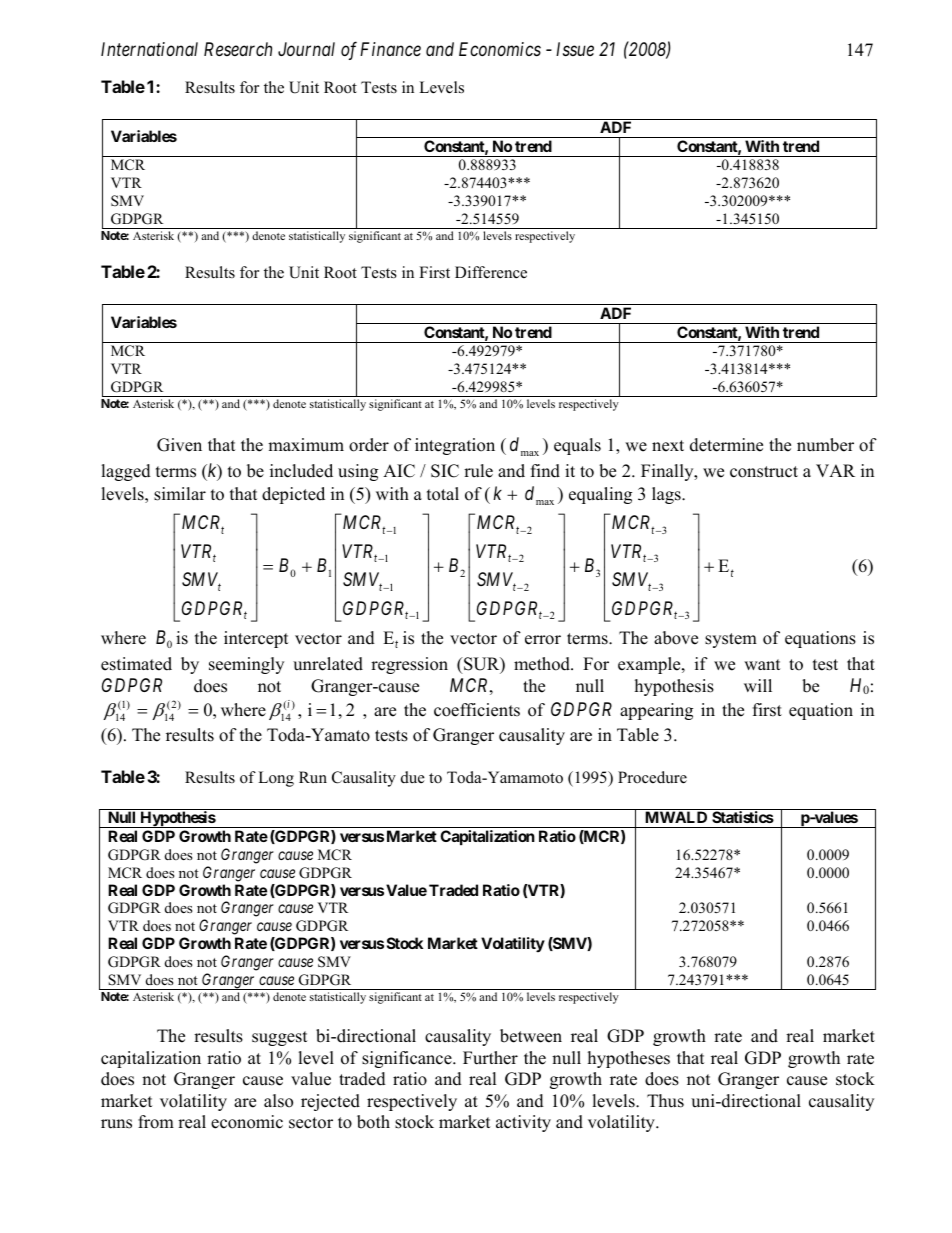 Image resolution: width=952 pixels, height=1233 pixels. Describe the element at coordinates (156, 1122) in the page. I see `from` at that location.
